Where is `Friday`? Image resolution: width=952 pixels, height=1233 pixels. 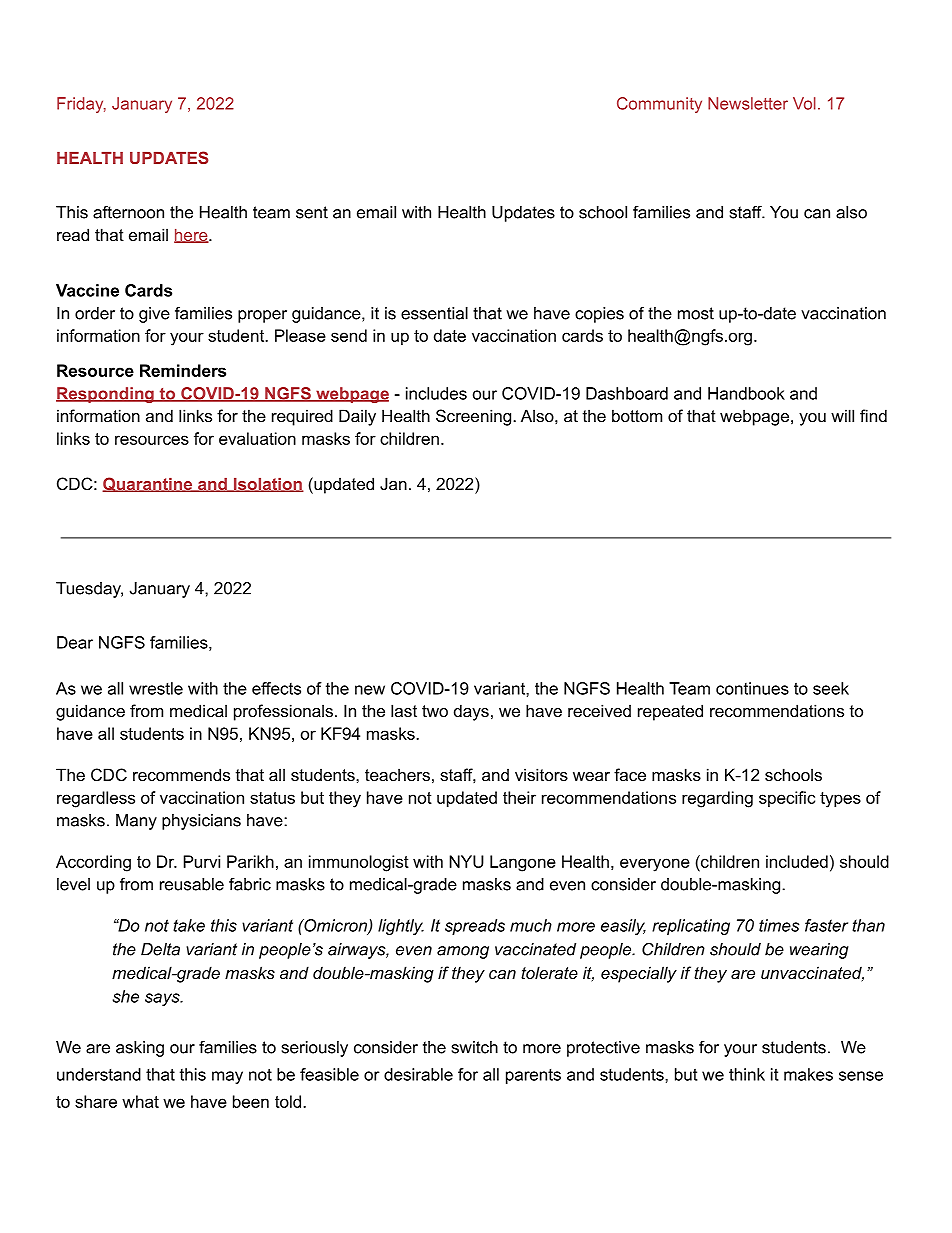 Friday is located at coordinates (81, 105).
